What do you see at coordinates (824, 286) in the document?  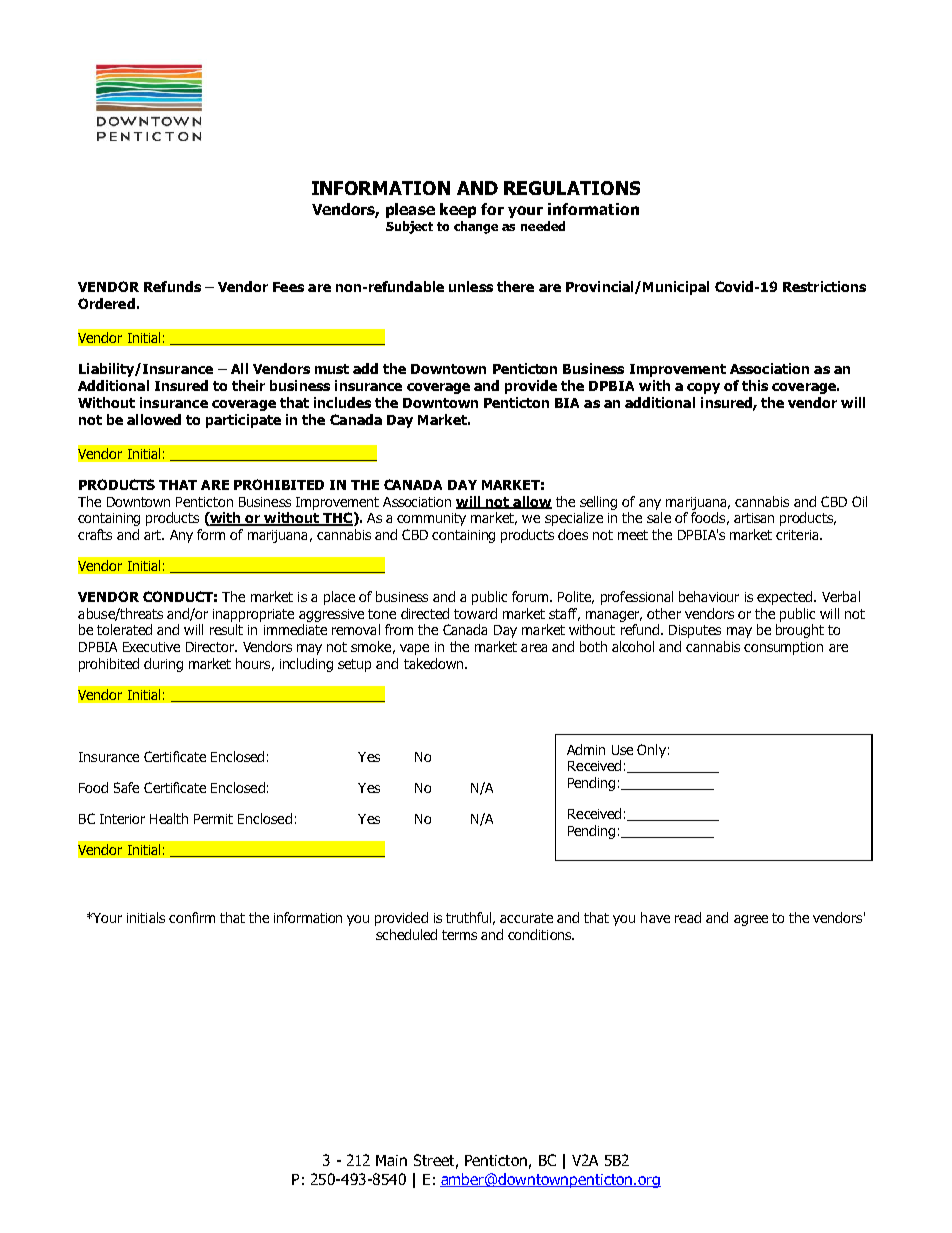 I see `Restrictions` at bounding box center [824, 286].
